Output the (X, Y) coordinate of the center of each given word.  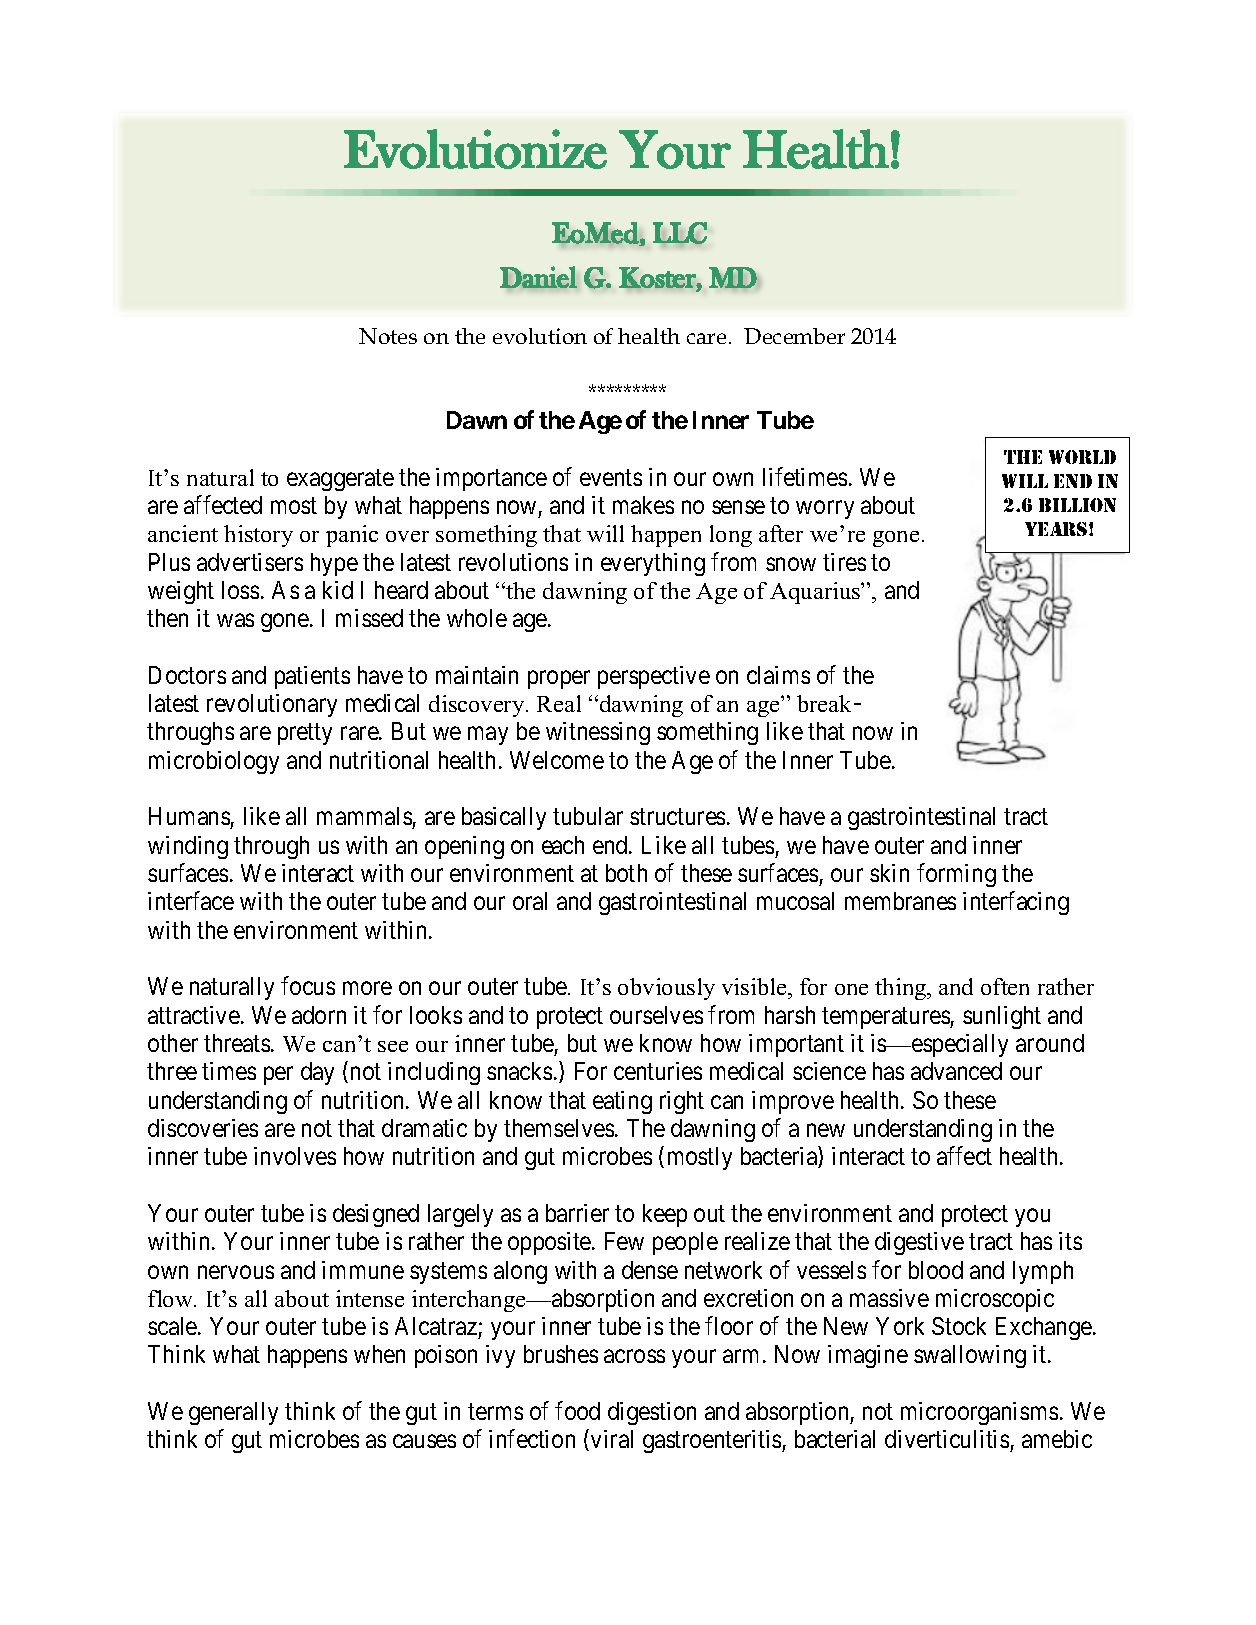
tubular (588, 816)
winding (188, 847)
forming (956, 875)
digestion (652, 1413)
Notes (388, 336)
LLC (680, 233)
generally (233, 1413)
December (794, 336)
